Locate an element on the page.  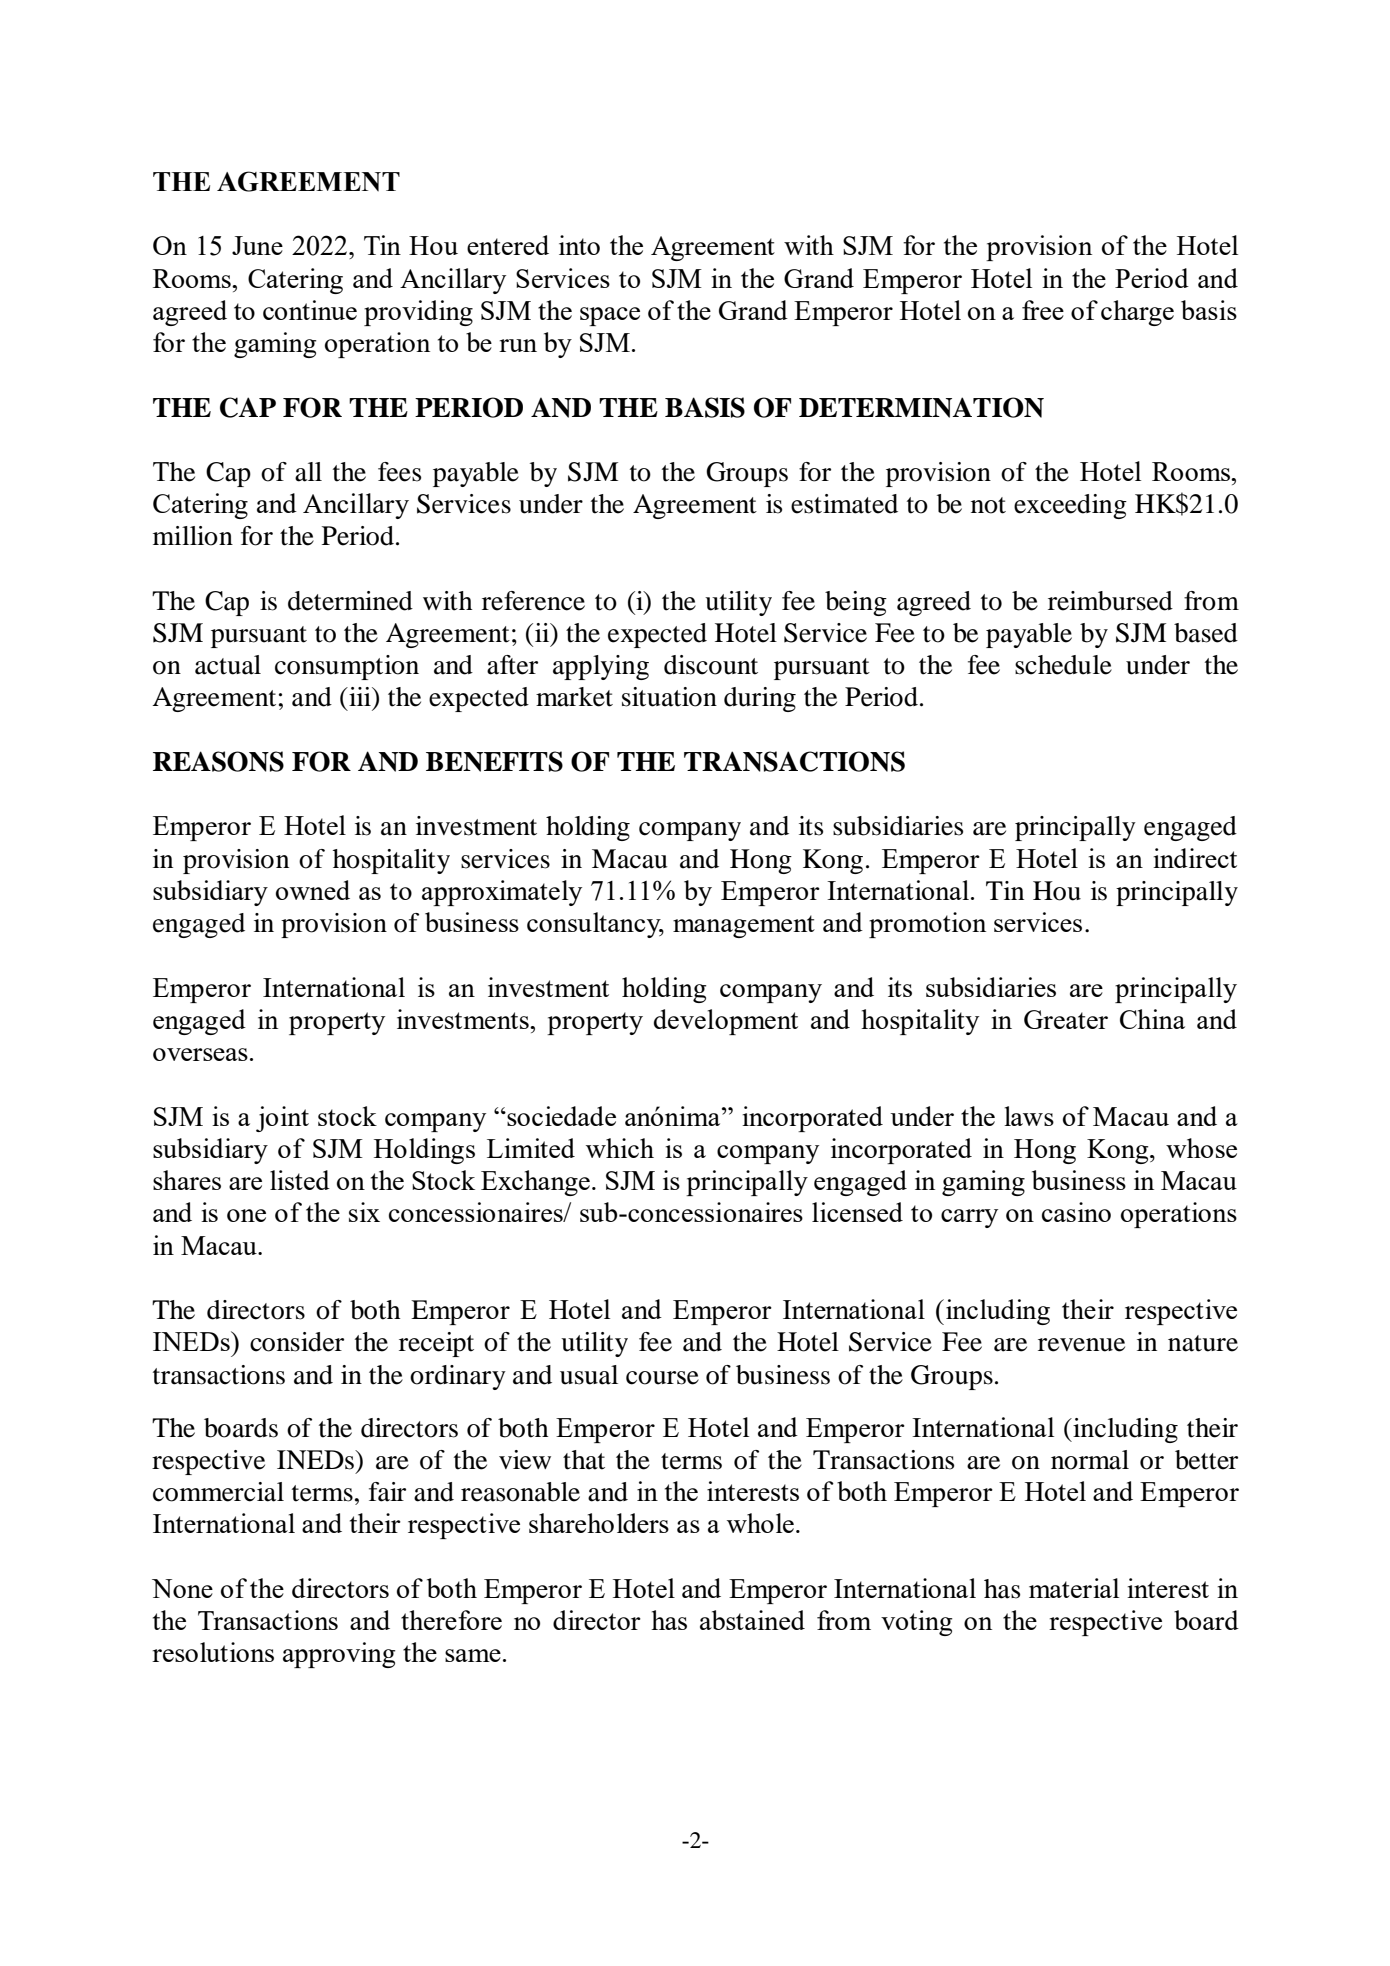
situation is located at coordinates (669, 697).
